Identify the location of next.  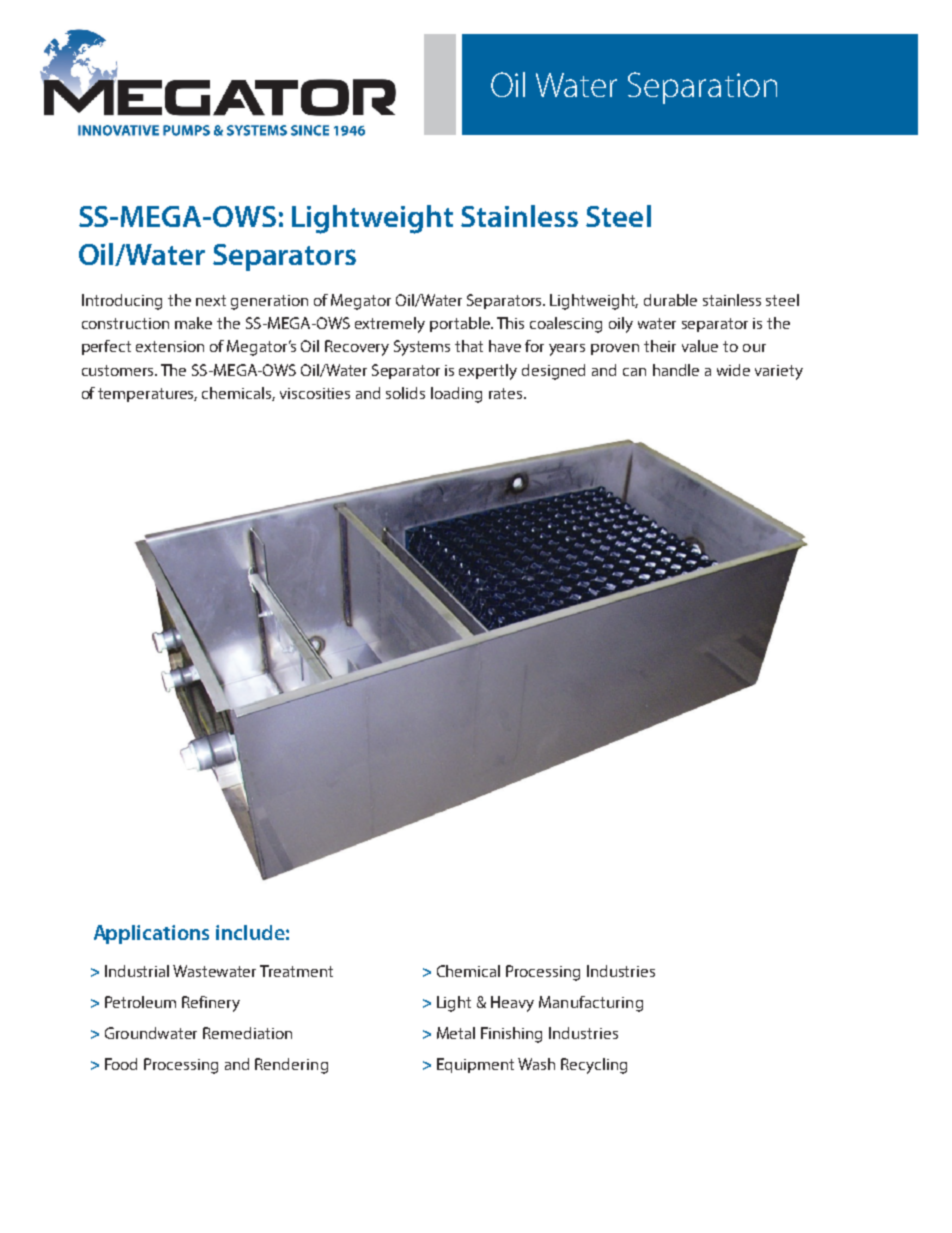
(211, 300).
